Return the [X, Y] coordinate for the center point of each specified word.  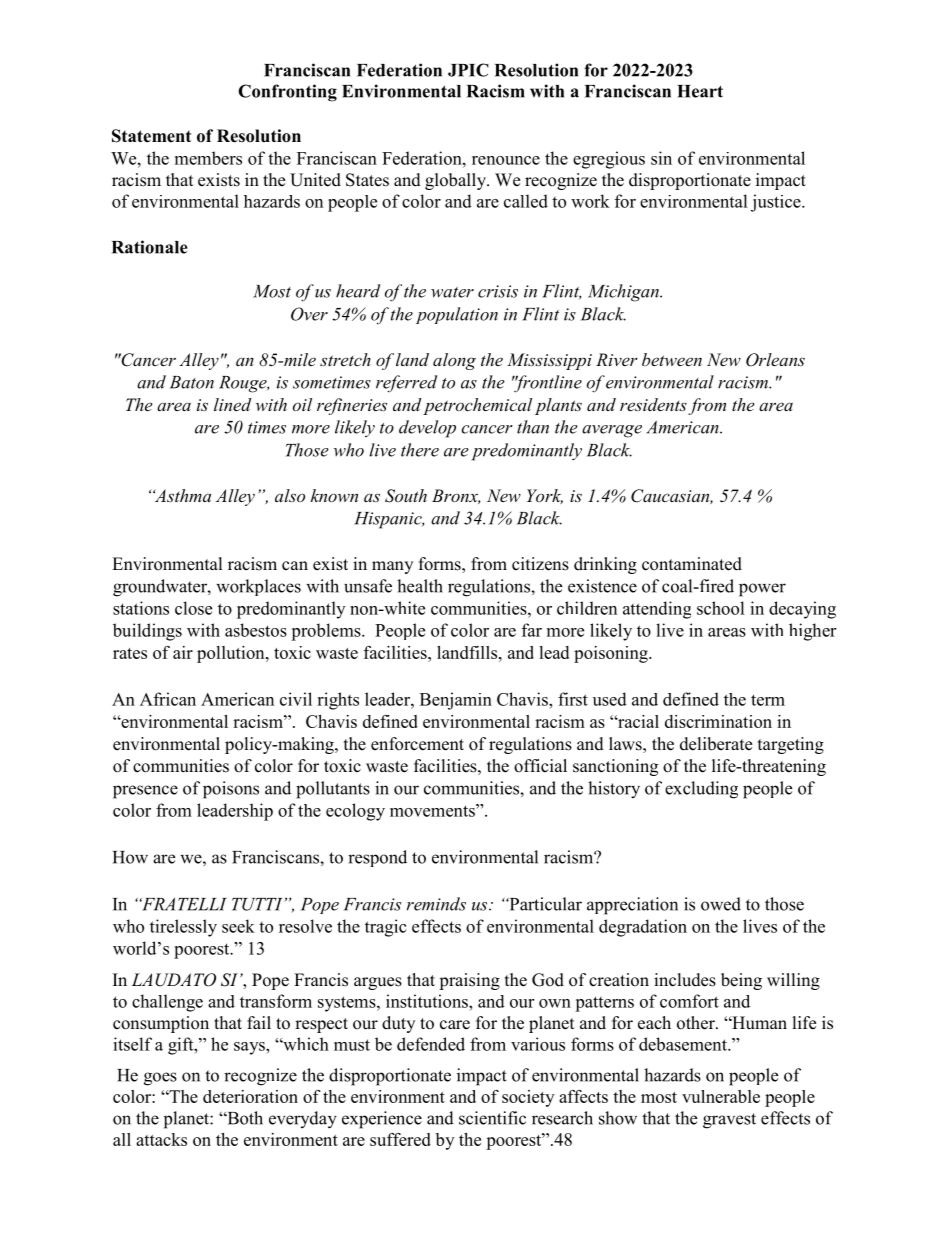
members [208, 158]
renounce [506, 160]
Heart [700, 91]
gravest [729, 1121]
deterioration [250, 1096]
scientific [492, 1118]
